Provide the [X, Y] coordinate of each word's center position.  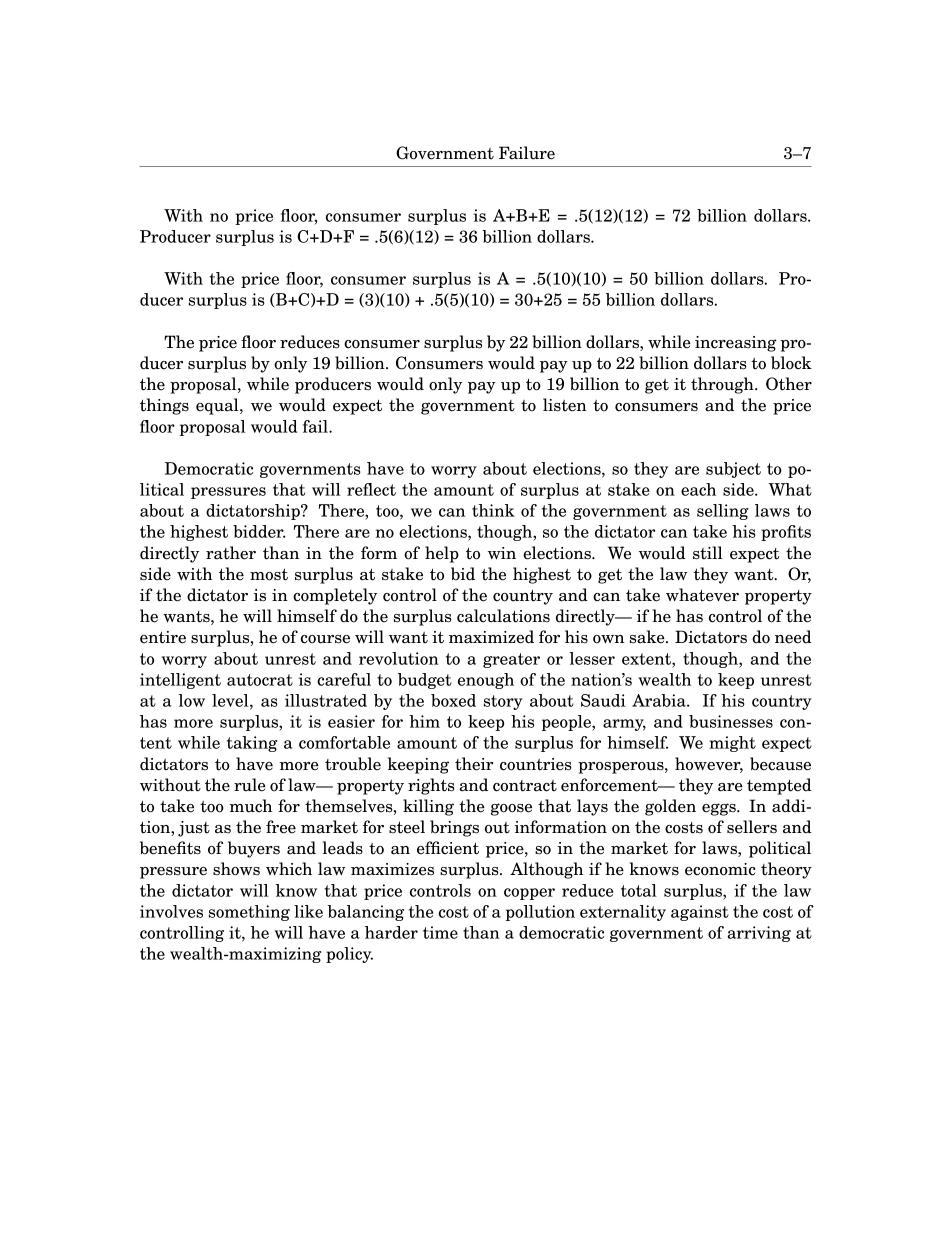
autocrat [260, 680]
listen [565, 405]
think [493, 510]
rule [250, 785]
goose [511, 809]
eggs [720, 809]
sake [648, 637]
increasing [736, 344]
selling [723, 512]
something [249, 913]
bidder [259, 531]
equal [218, 406]
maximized [491, 637]
